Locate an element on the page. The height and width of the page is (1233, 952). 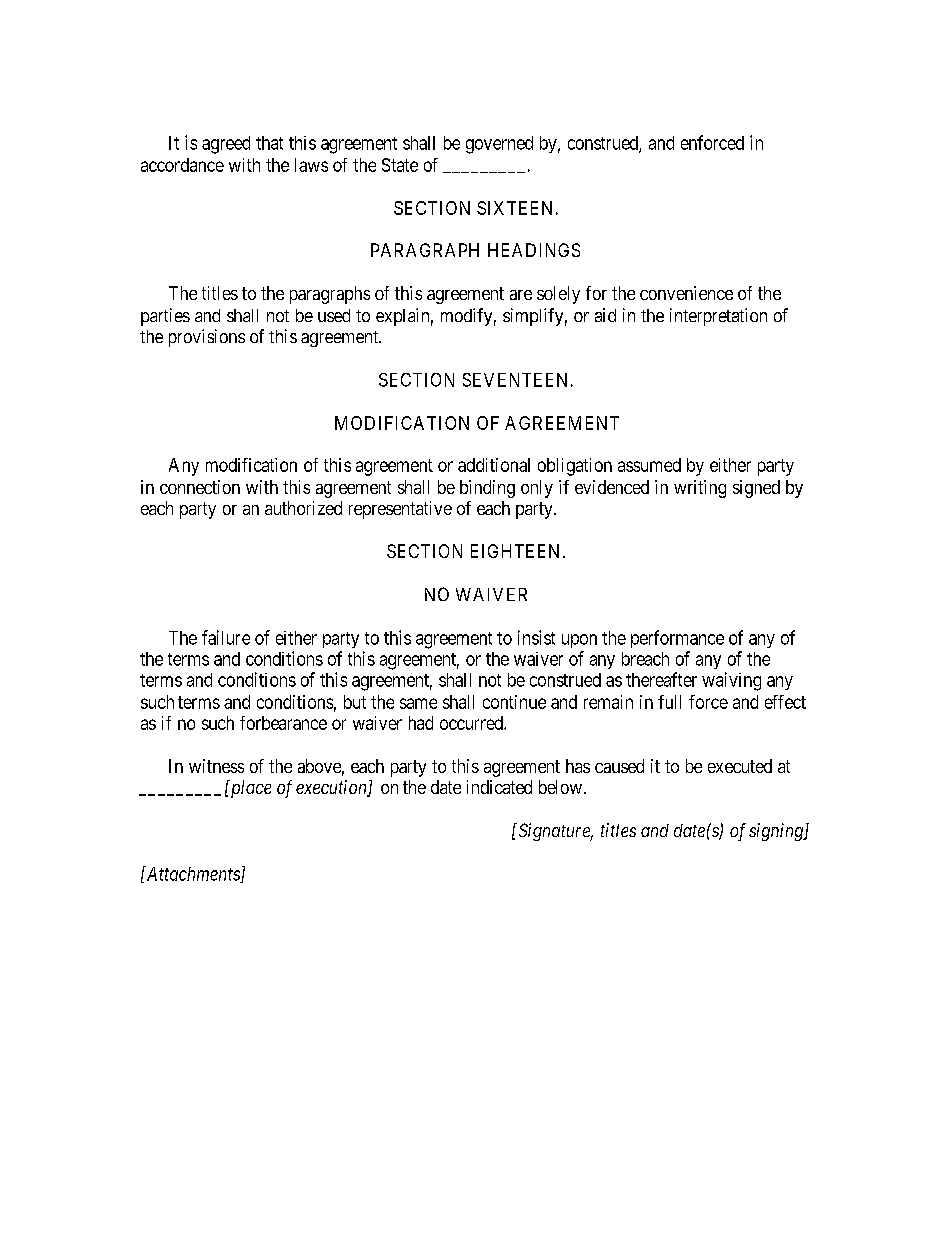
governed is located at coordinates (499, 145).
